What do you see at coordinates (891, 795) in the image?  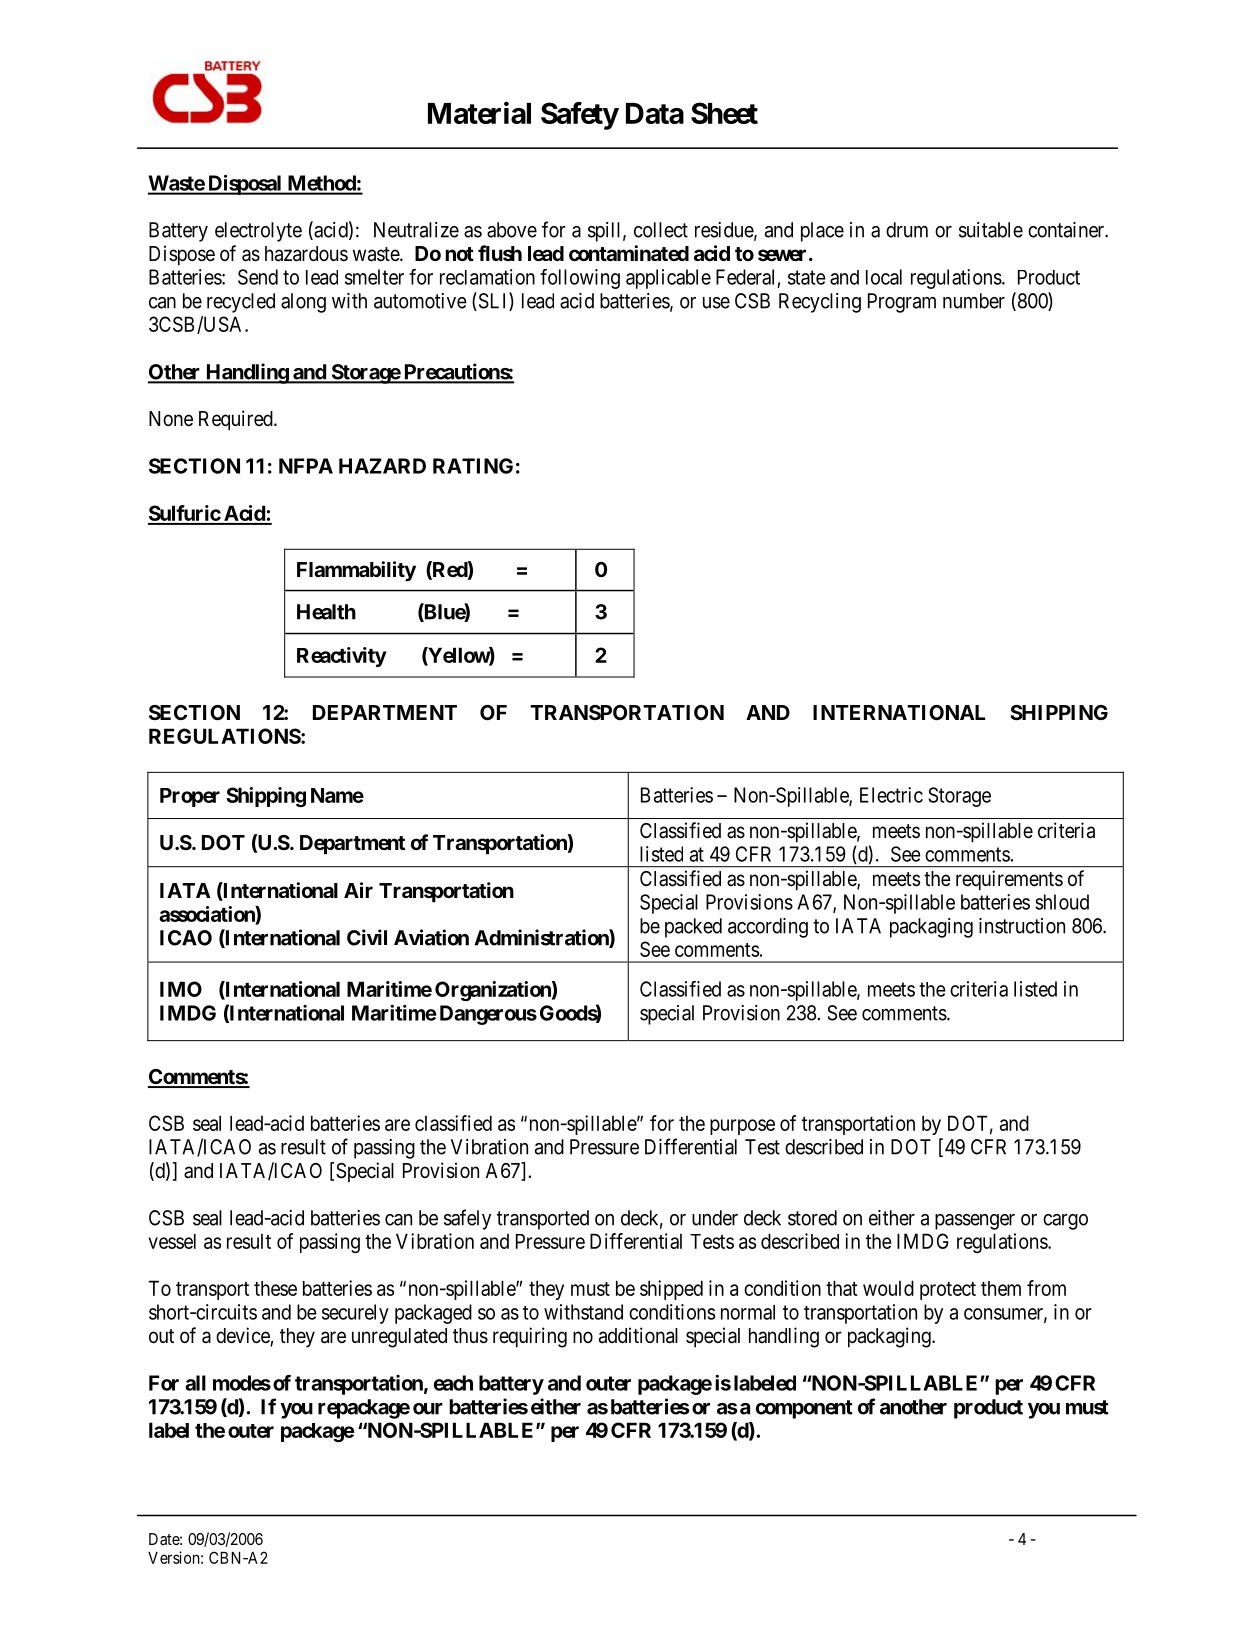 I see `Electric` at bounding box center [891, 795].
